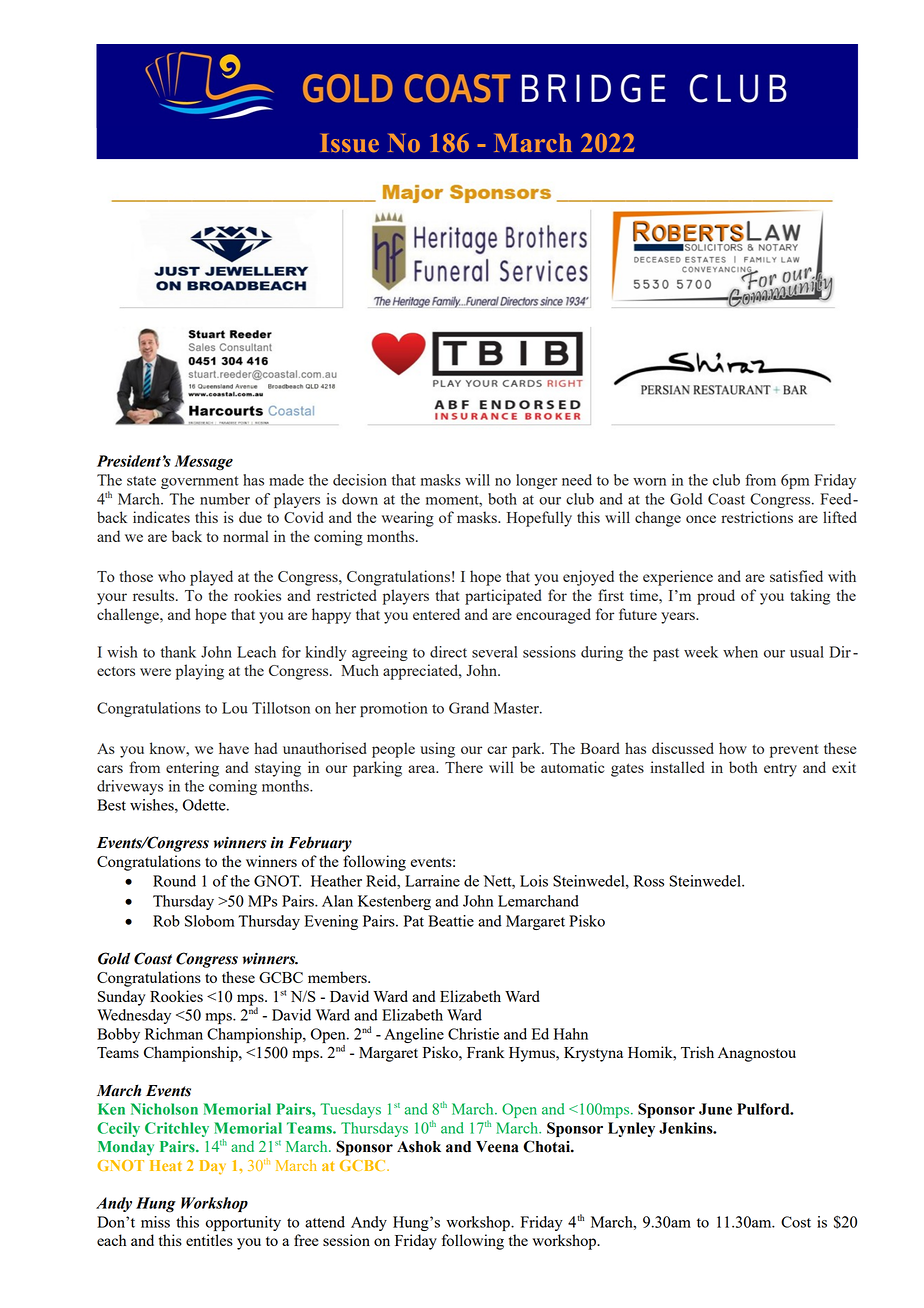 This screenshot has height=1308, width=924. I want to click on worn, so click(649, 482).
